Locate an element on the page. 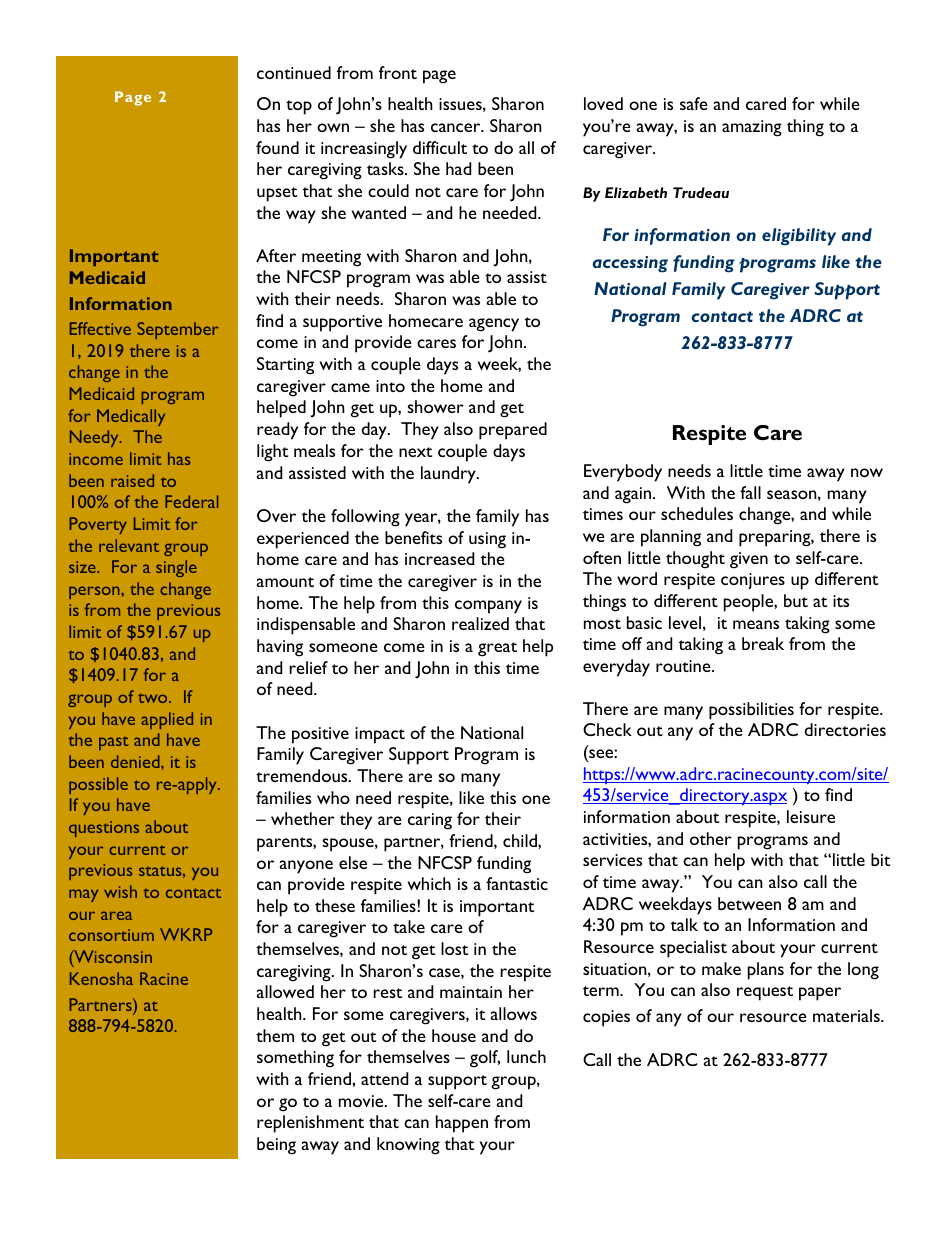 This page has width=952, height=1233. fall is located at coordinates (750, 492).
